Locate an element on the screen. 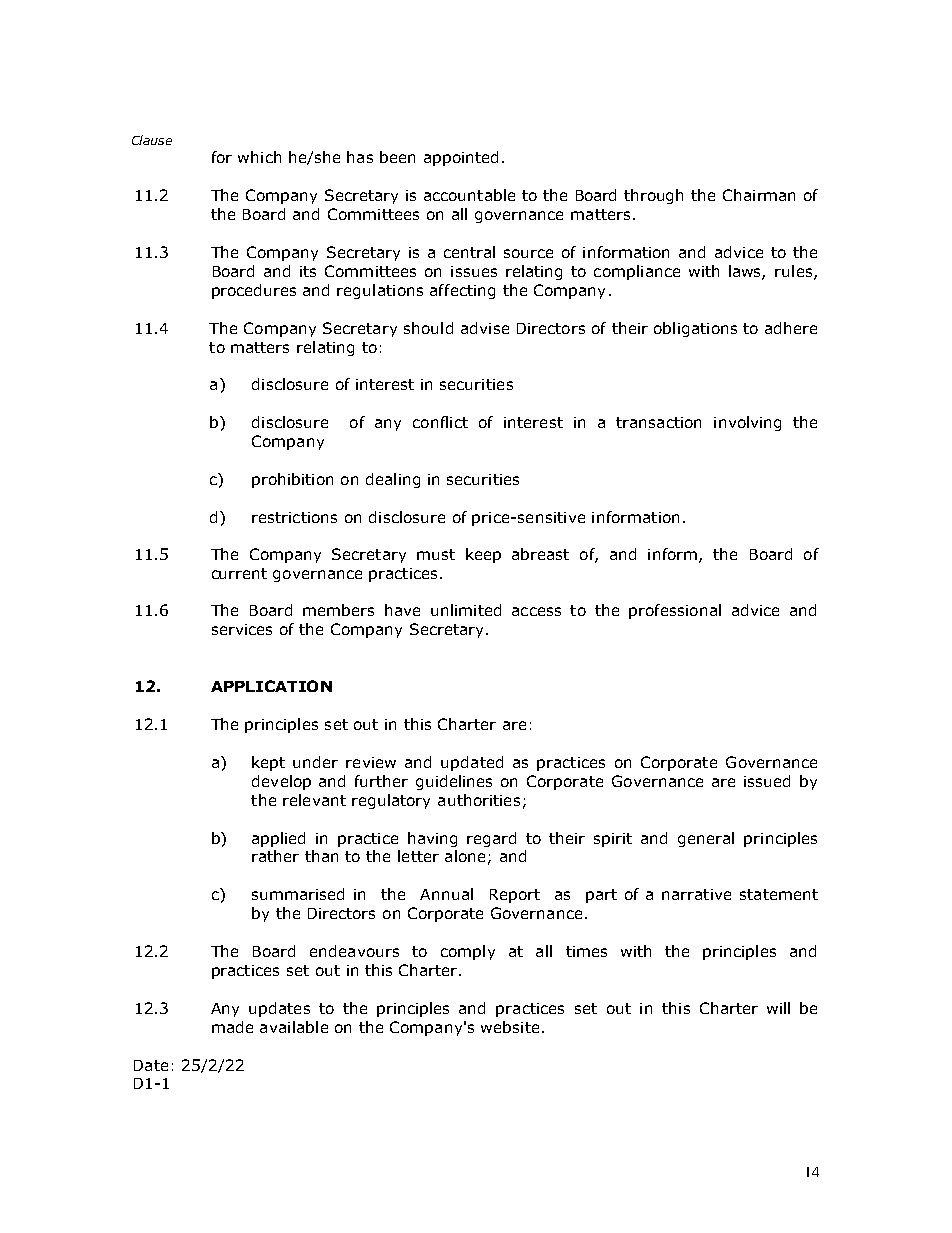 This screenshot has width=952, height=1233. made is located at coordinates (232, 1027).
